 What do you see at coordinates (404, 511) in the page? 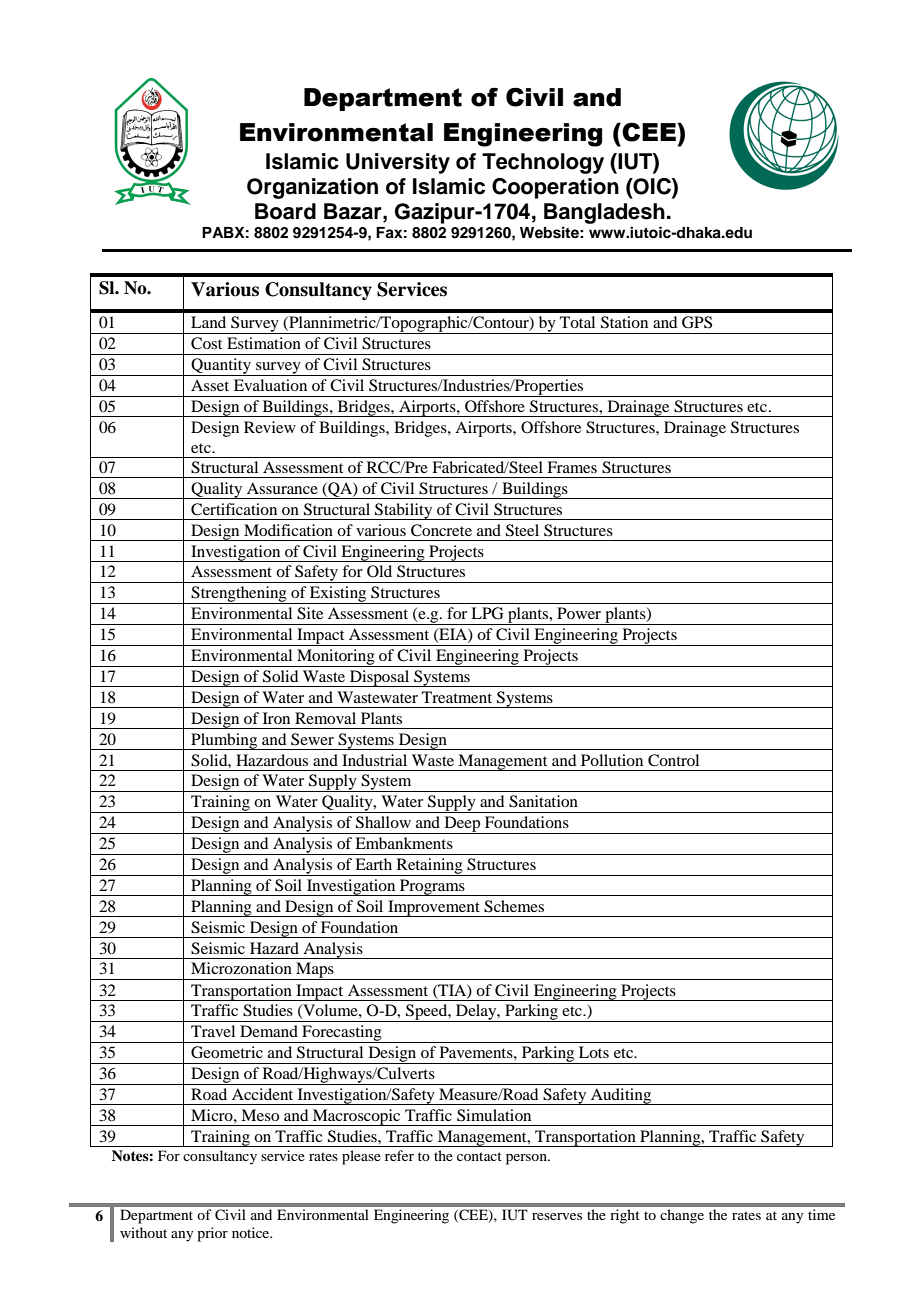
I see `Stability` at bounding box center [404, 511].
